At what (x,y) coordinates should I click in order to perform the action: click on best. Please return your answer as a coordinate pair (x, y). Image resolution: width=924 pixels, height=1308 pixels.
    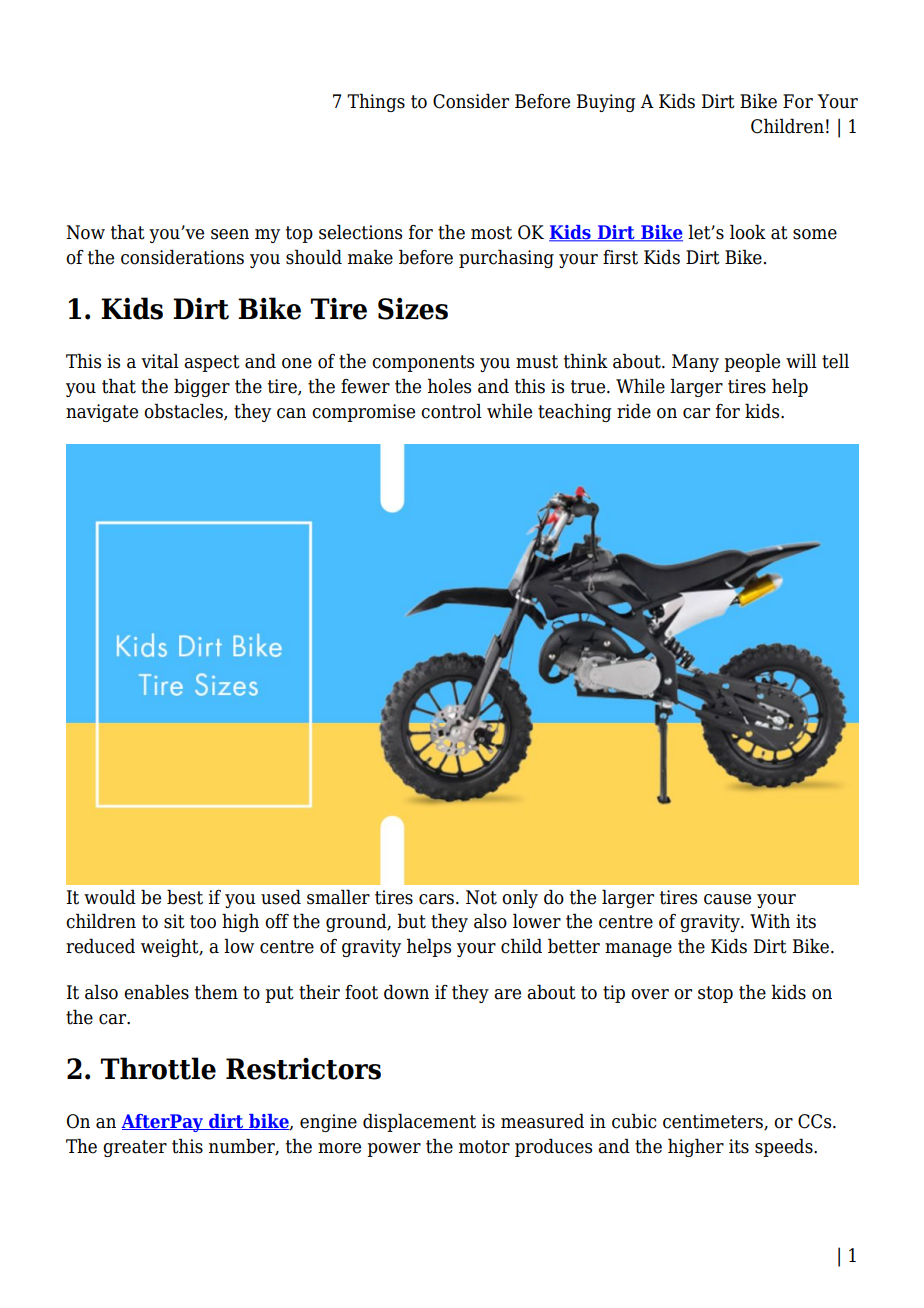
    Looking at the image, I should click on (185, 897).
